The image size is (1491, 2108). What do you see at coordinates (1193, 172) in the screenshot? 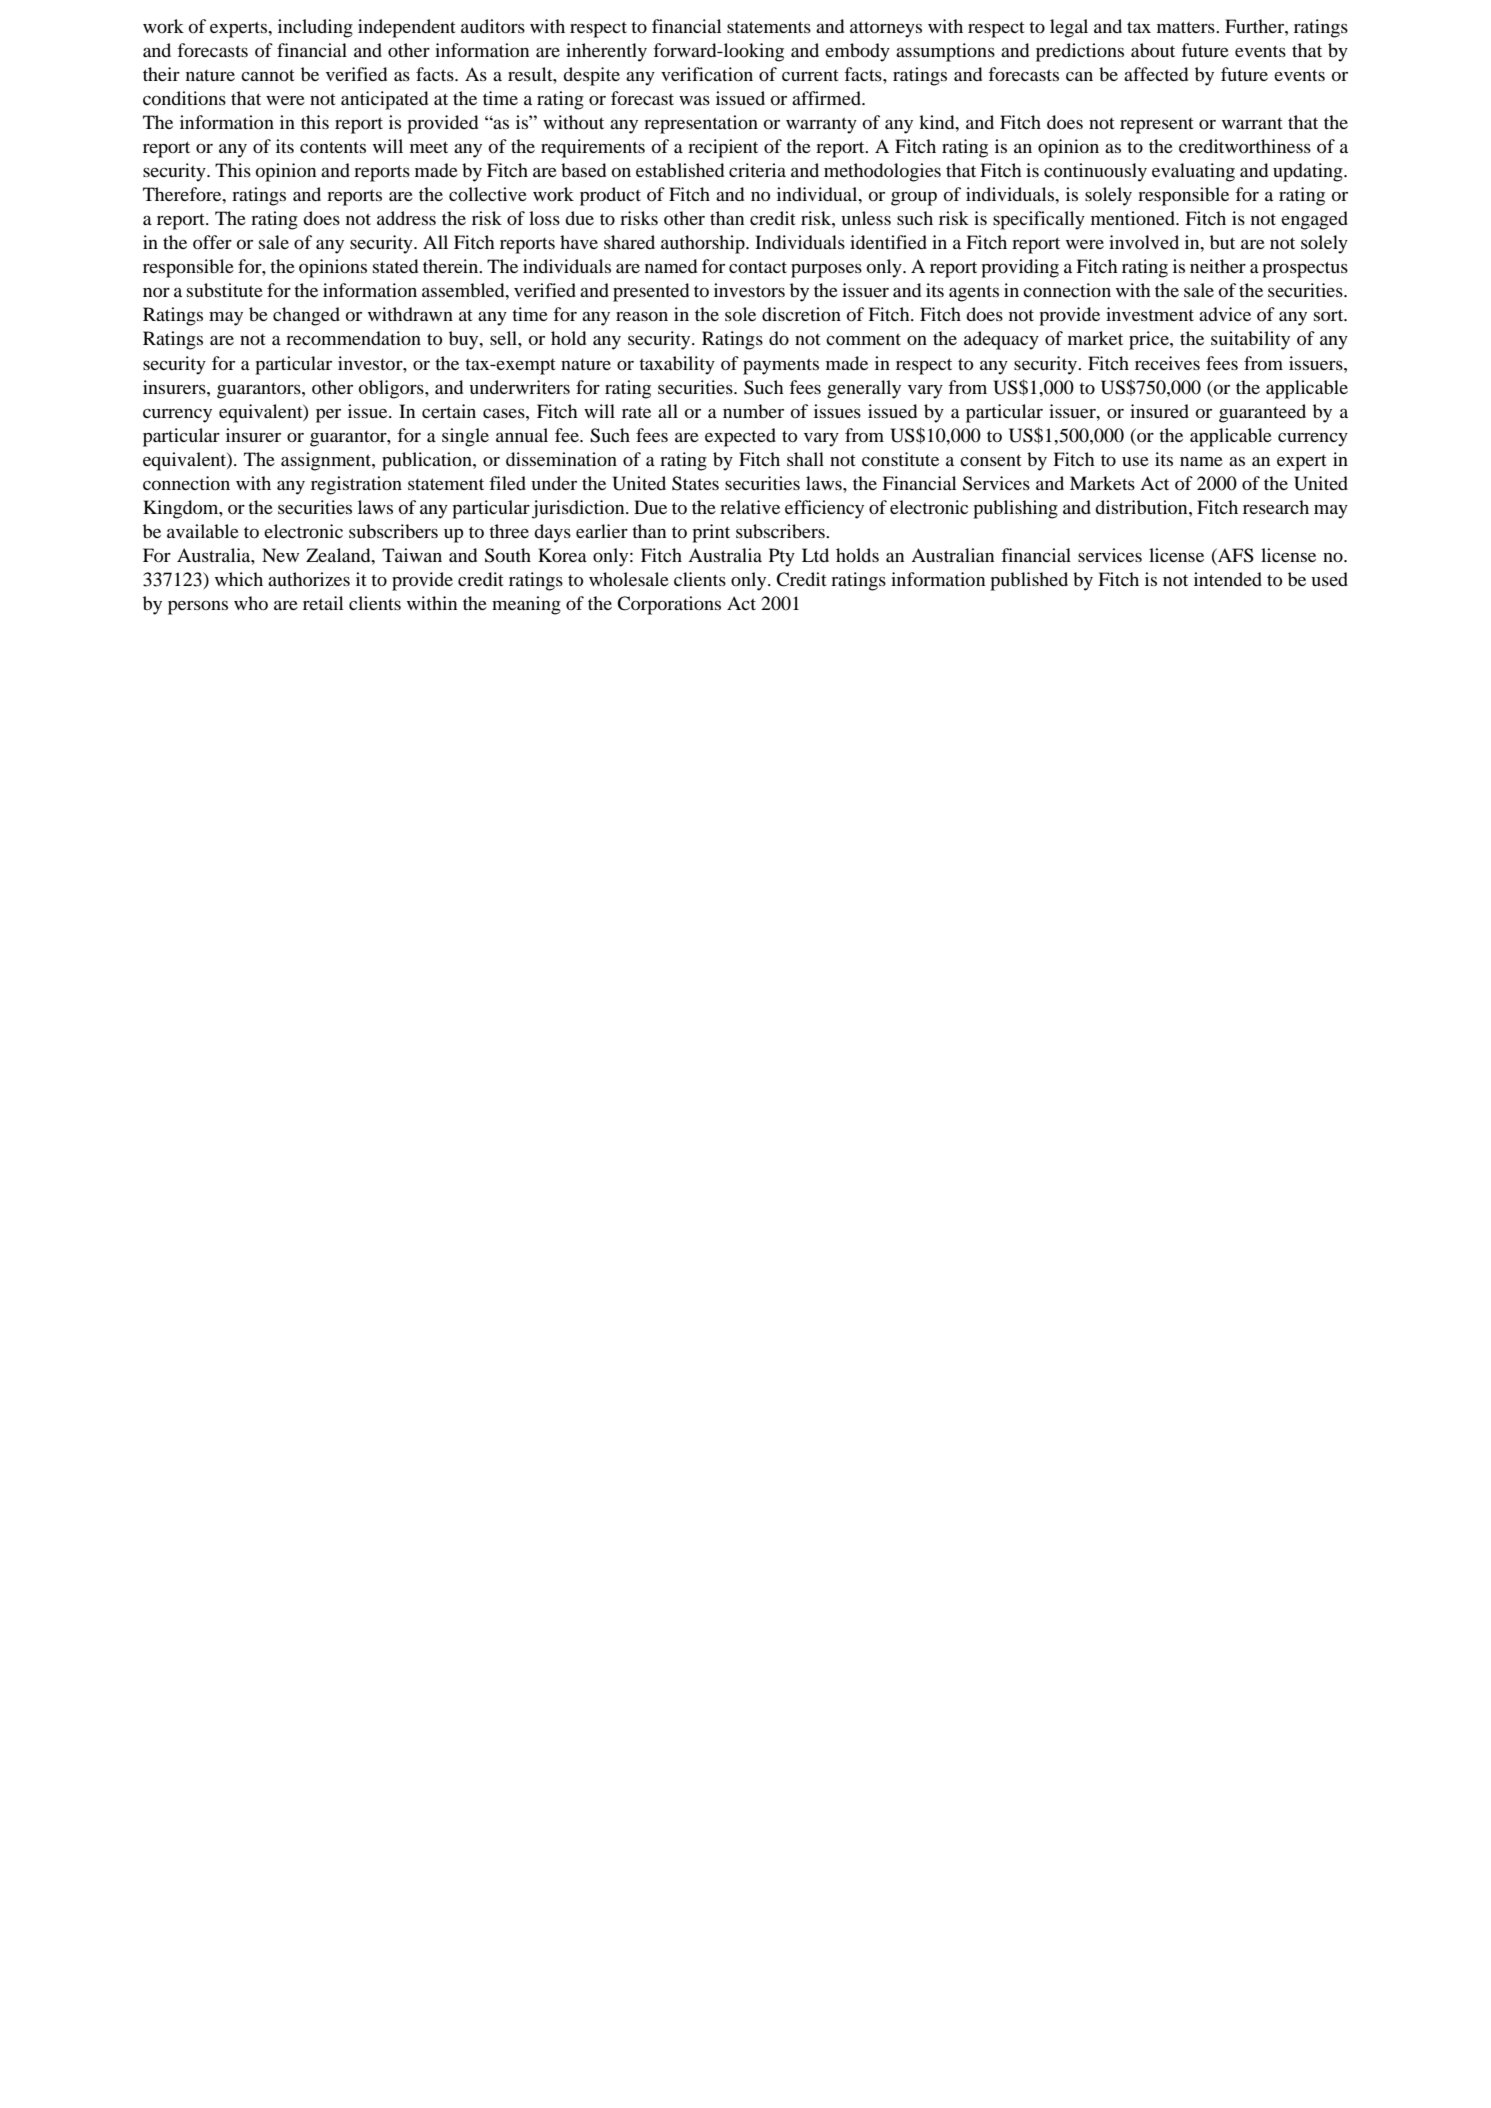
I see `evaluating` at bounding box center [1193, 172].
